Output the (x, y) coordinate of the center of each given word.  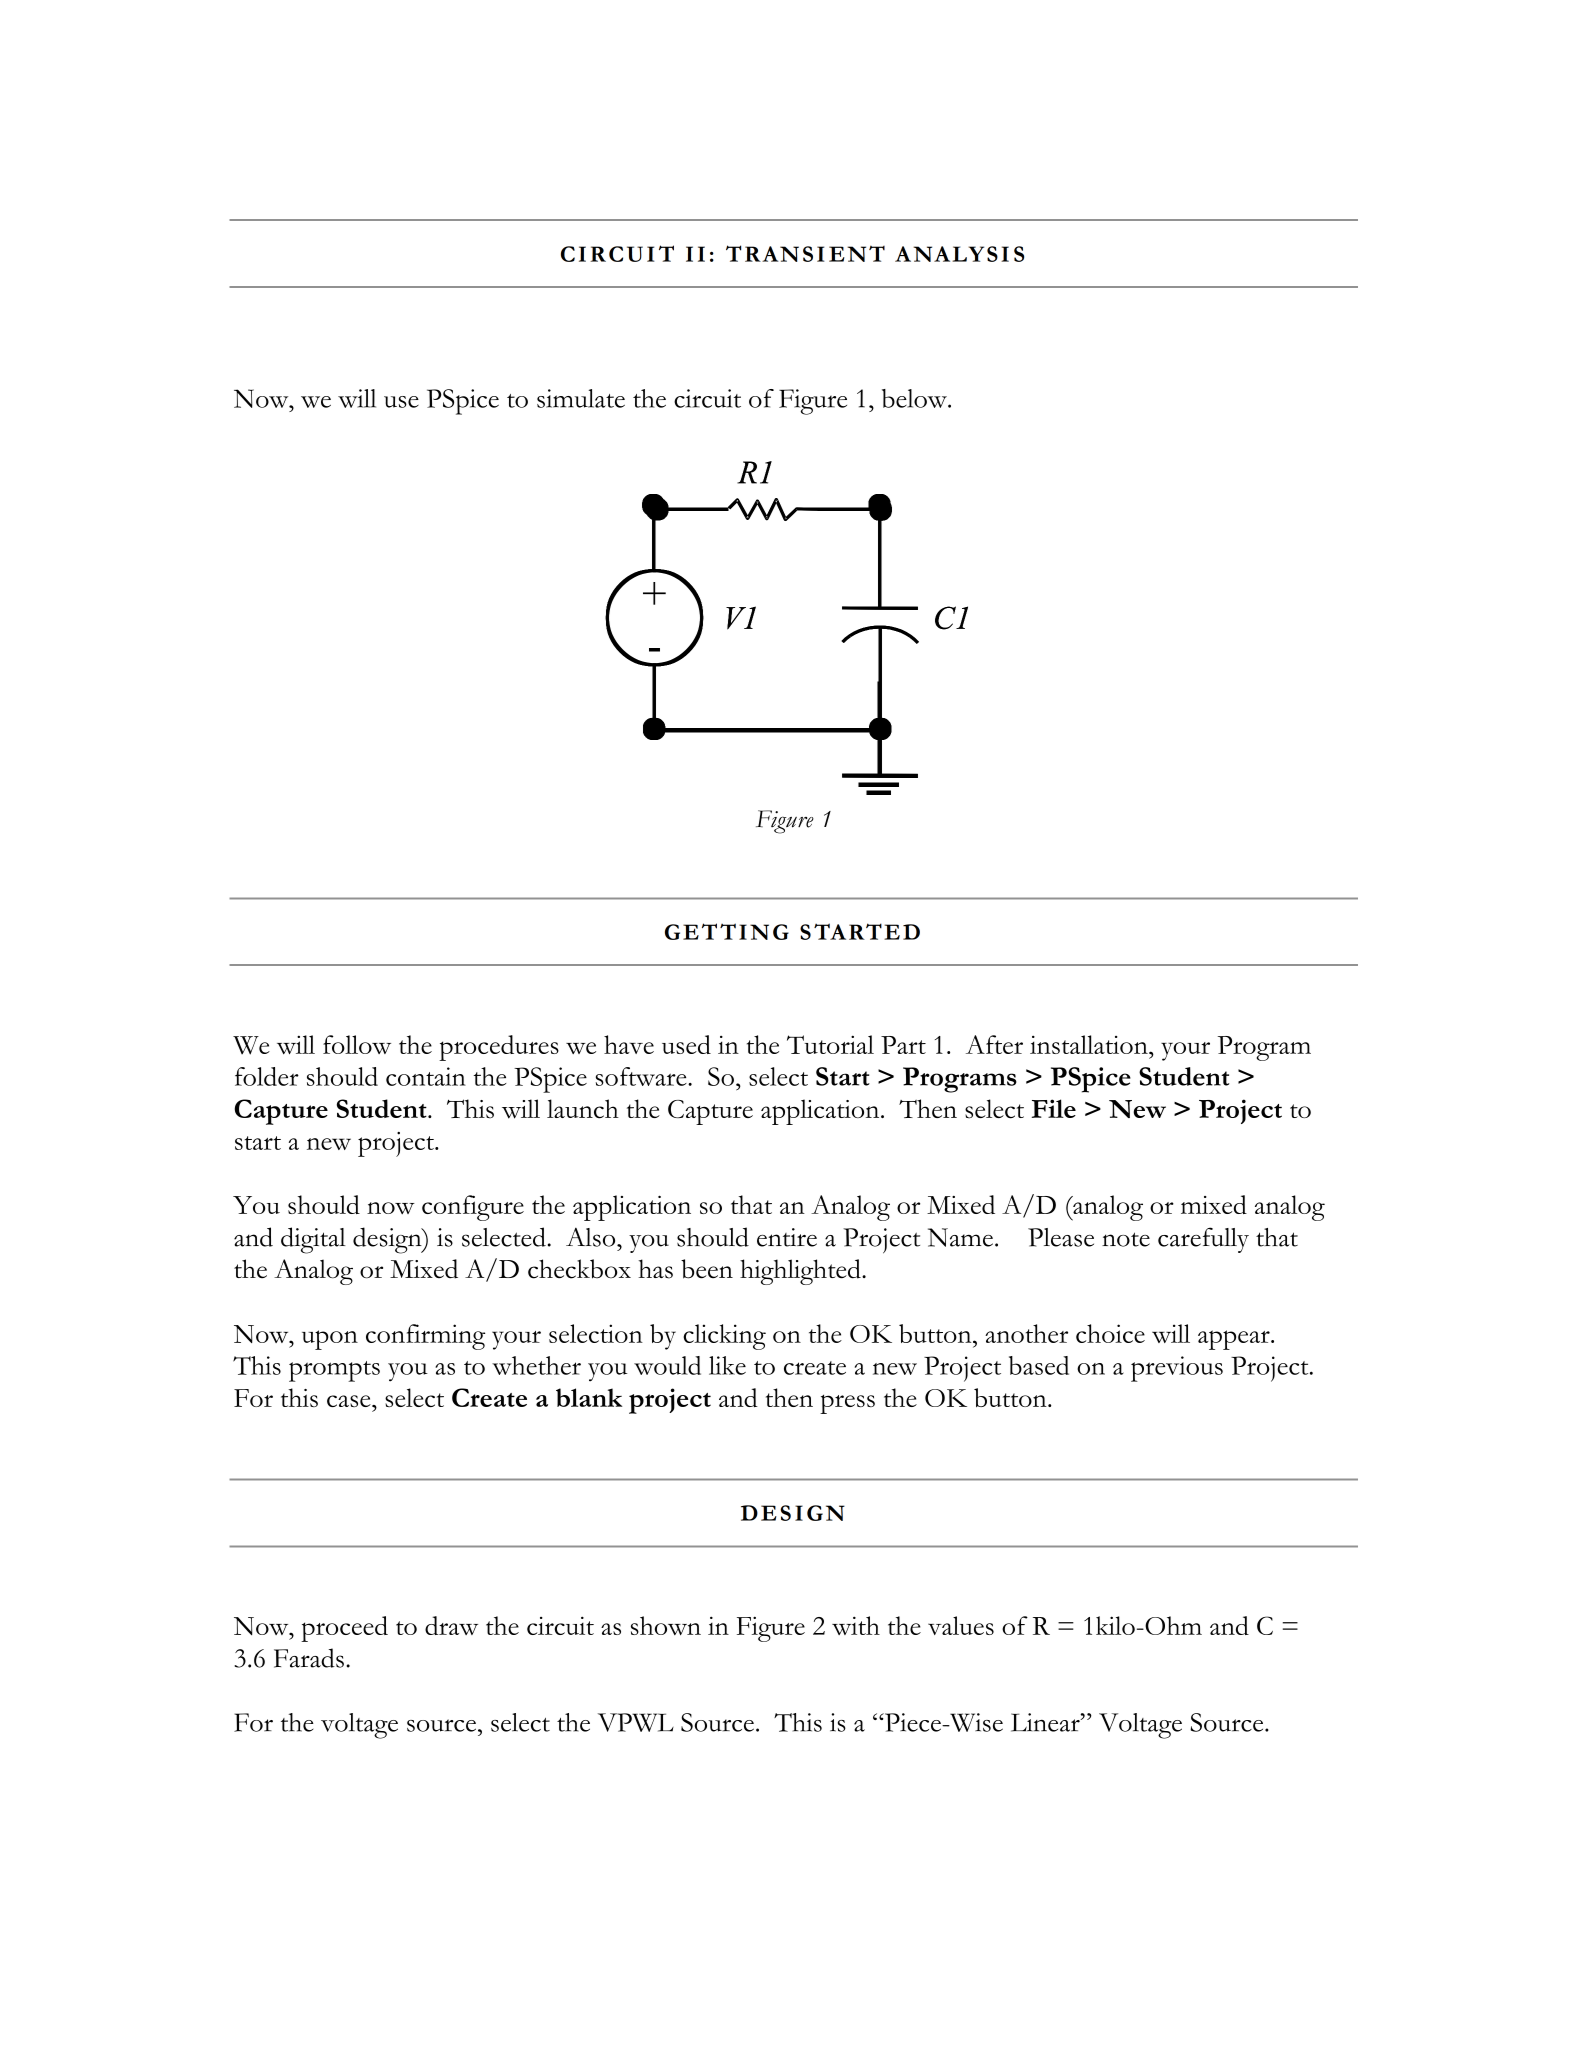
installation (1090, 1044)
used (686, 1044)
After (994, 1044)
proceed (344, 1629)
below (915, 398)
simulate (581, 398)
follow (357, 1044)
